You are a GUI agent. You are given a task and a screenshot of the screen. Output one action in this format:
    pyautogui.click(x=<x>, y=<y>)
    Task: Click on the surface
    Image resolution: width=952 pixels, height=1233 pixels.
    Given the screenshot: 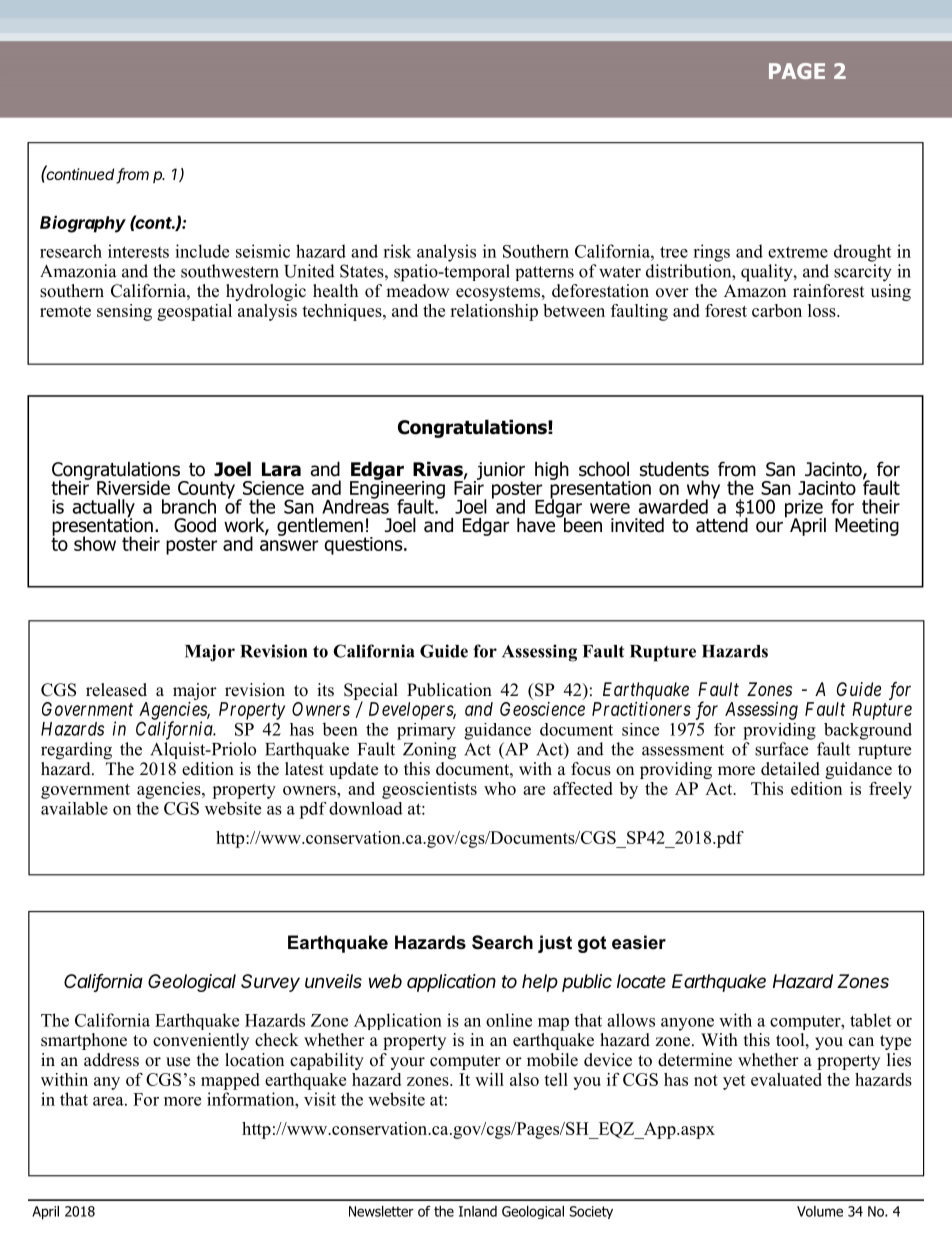 What is the action you would take?
    pyautogui.click(x=781, y=749)
